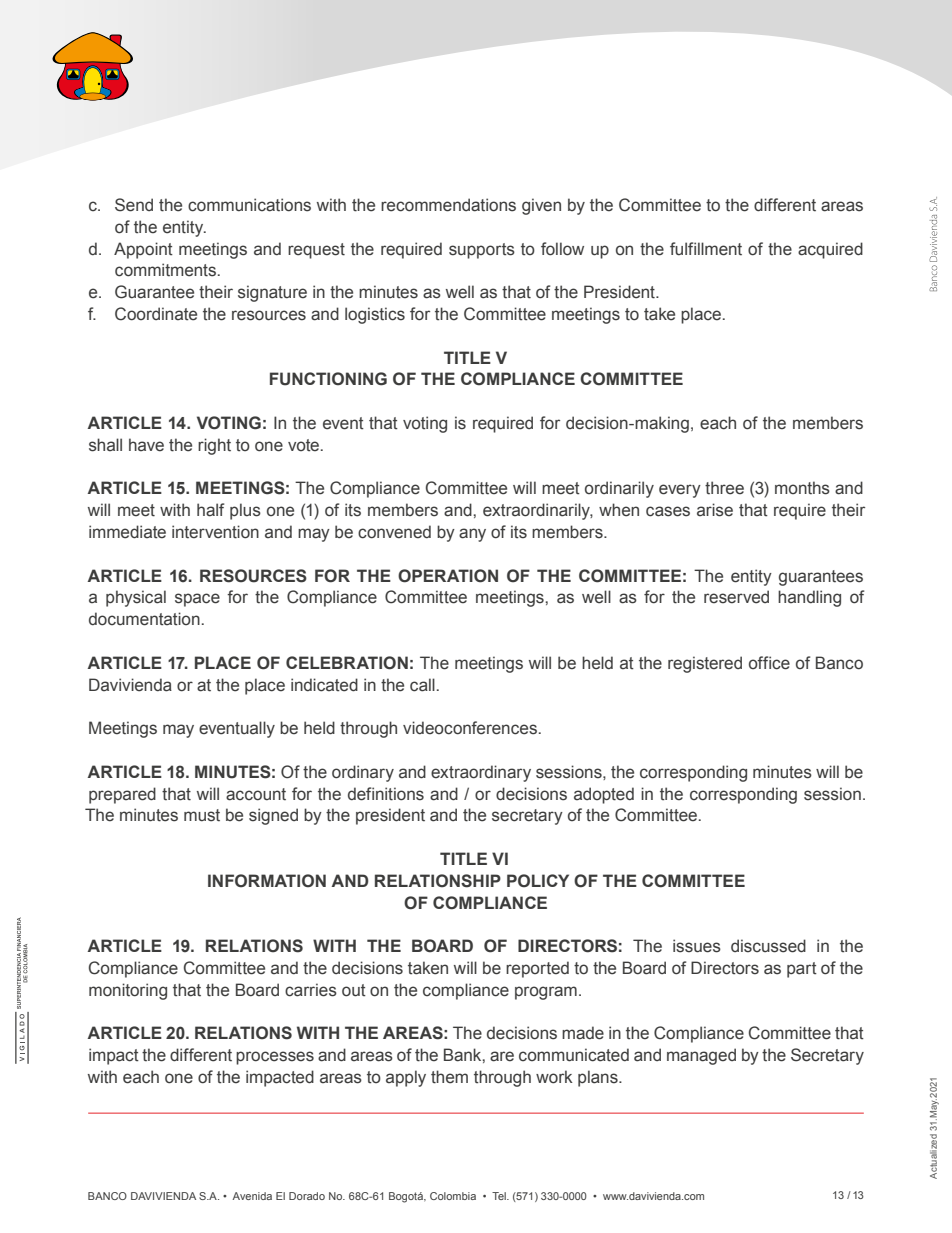 The width and height of the screenshot is (952, 1233). Describe the element at coordinates (472, 535) in the screenshot. I see `any` at that location.
